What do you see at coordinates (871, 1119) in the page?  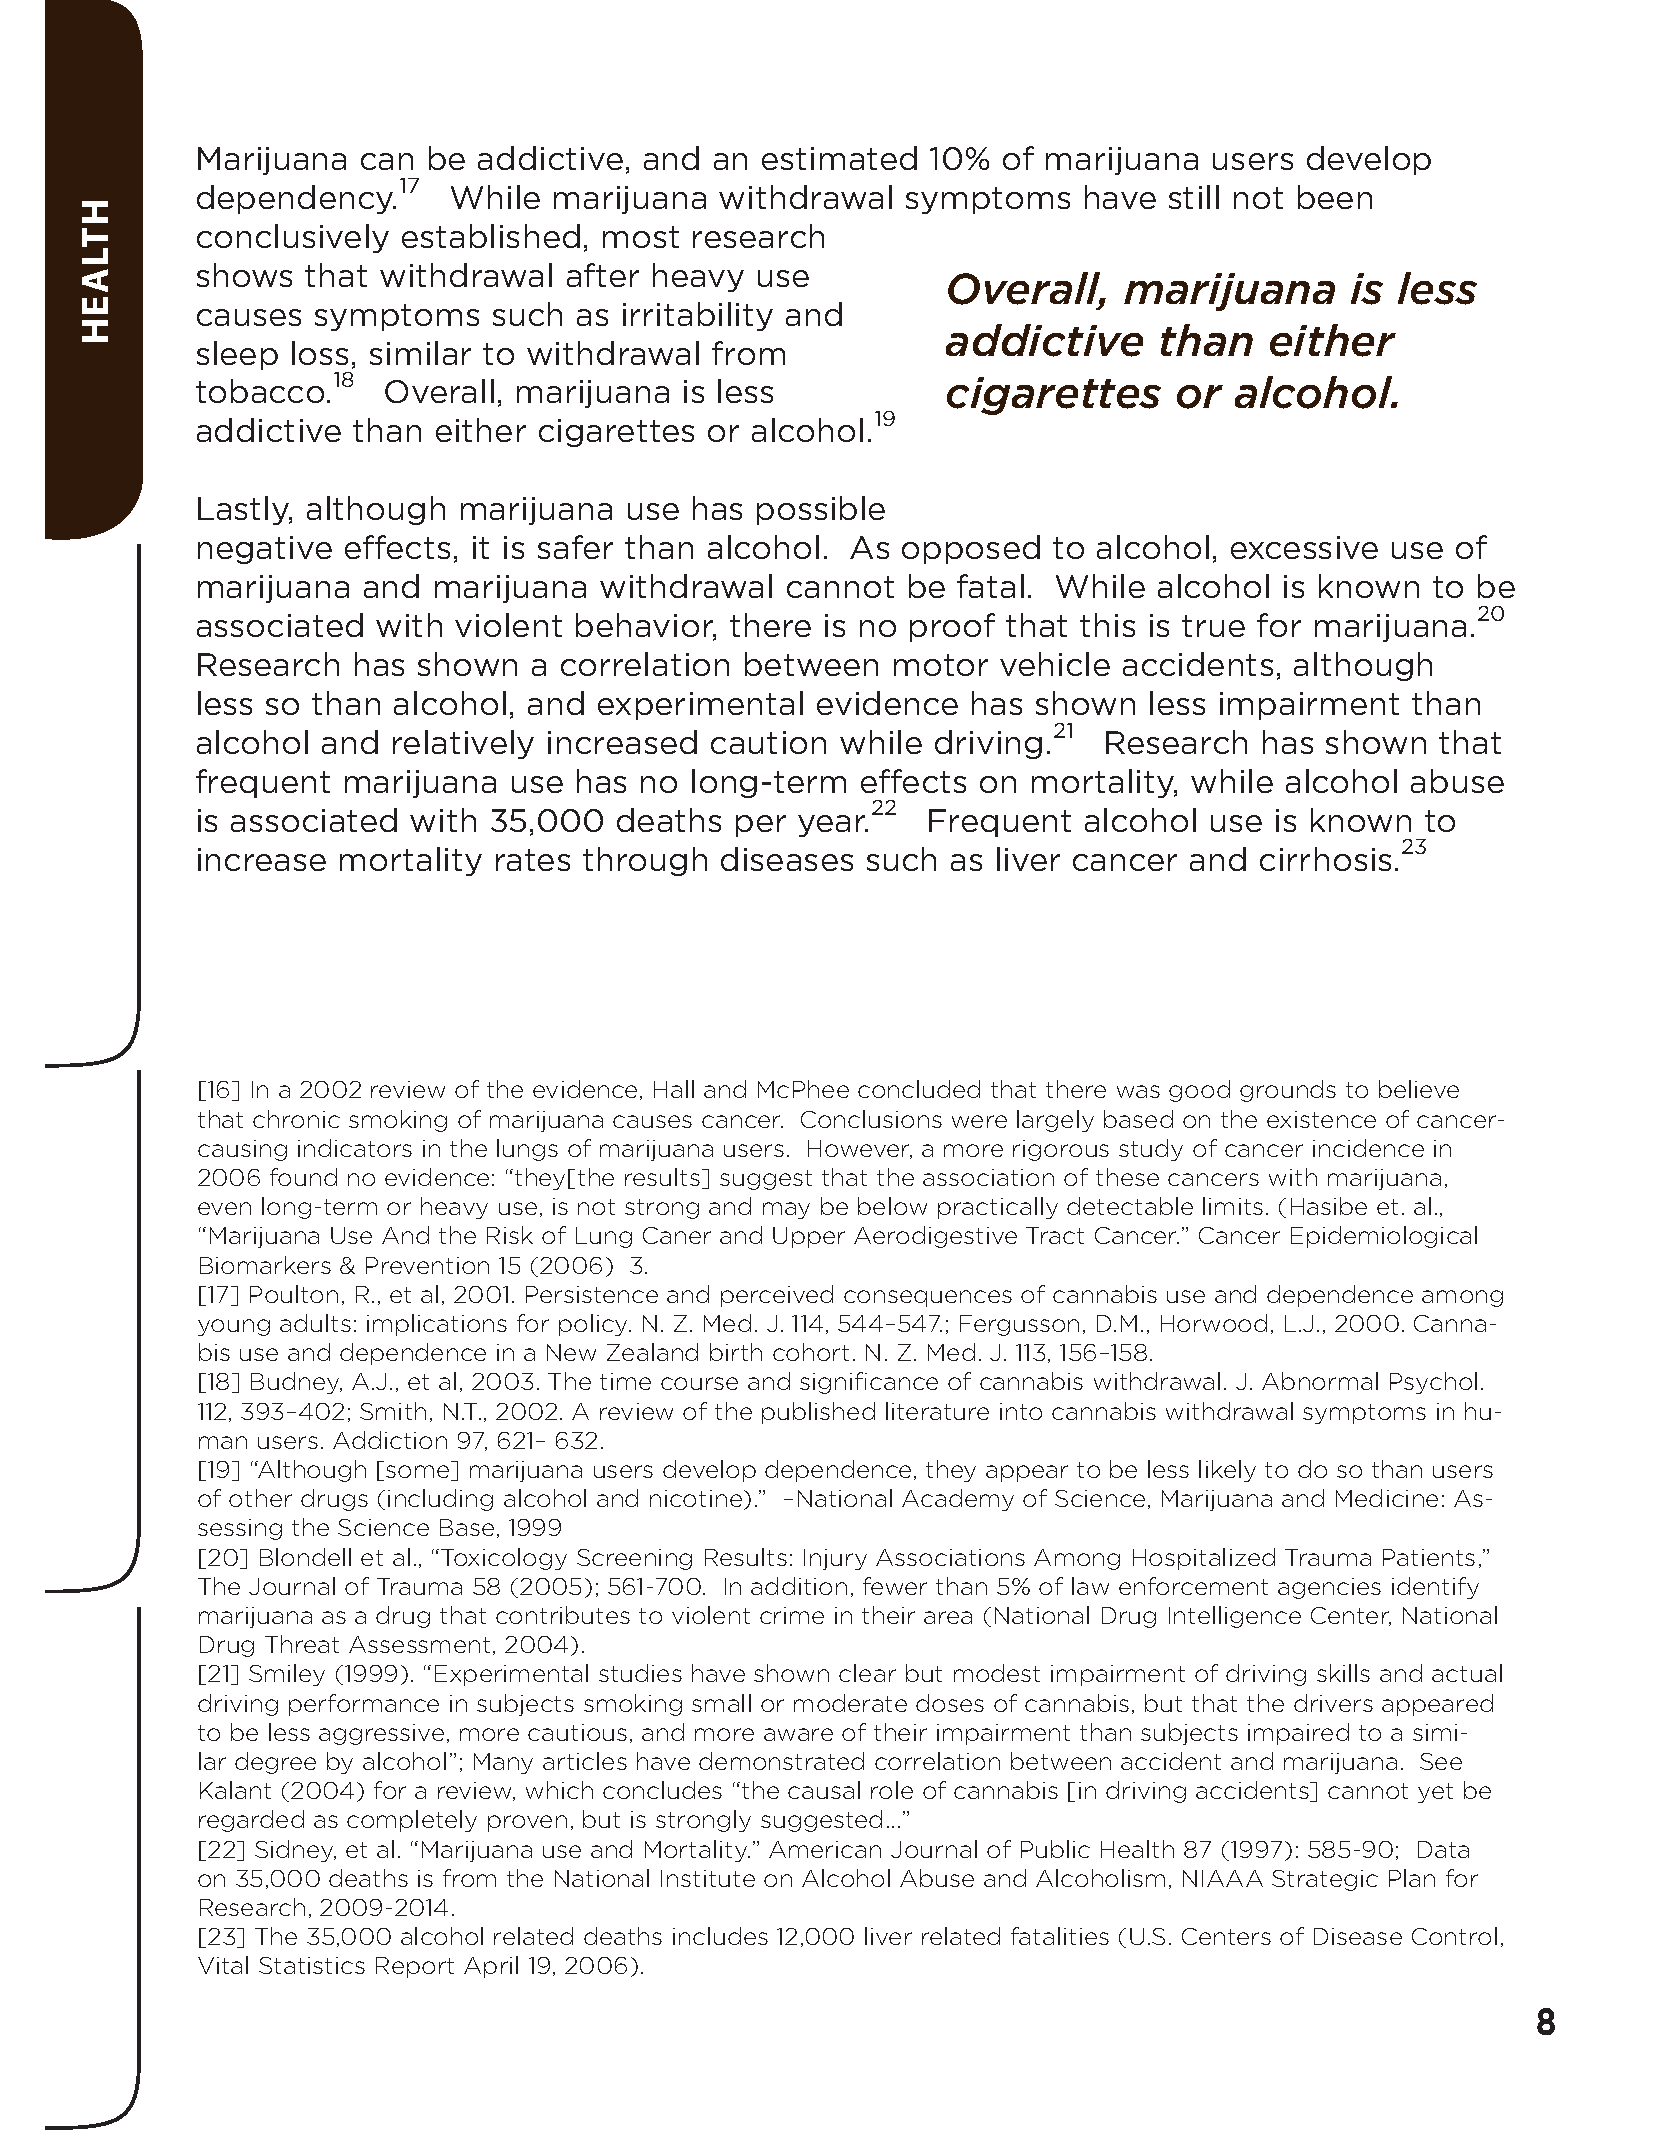 I see `Conclusions` at bounding box center [871, 1119].
